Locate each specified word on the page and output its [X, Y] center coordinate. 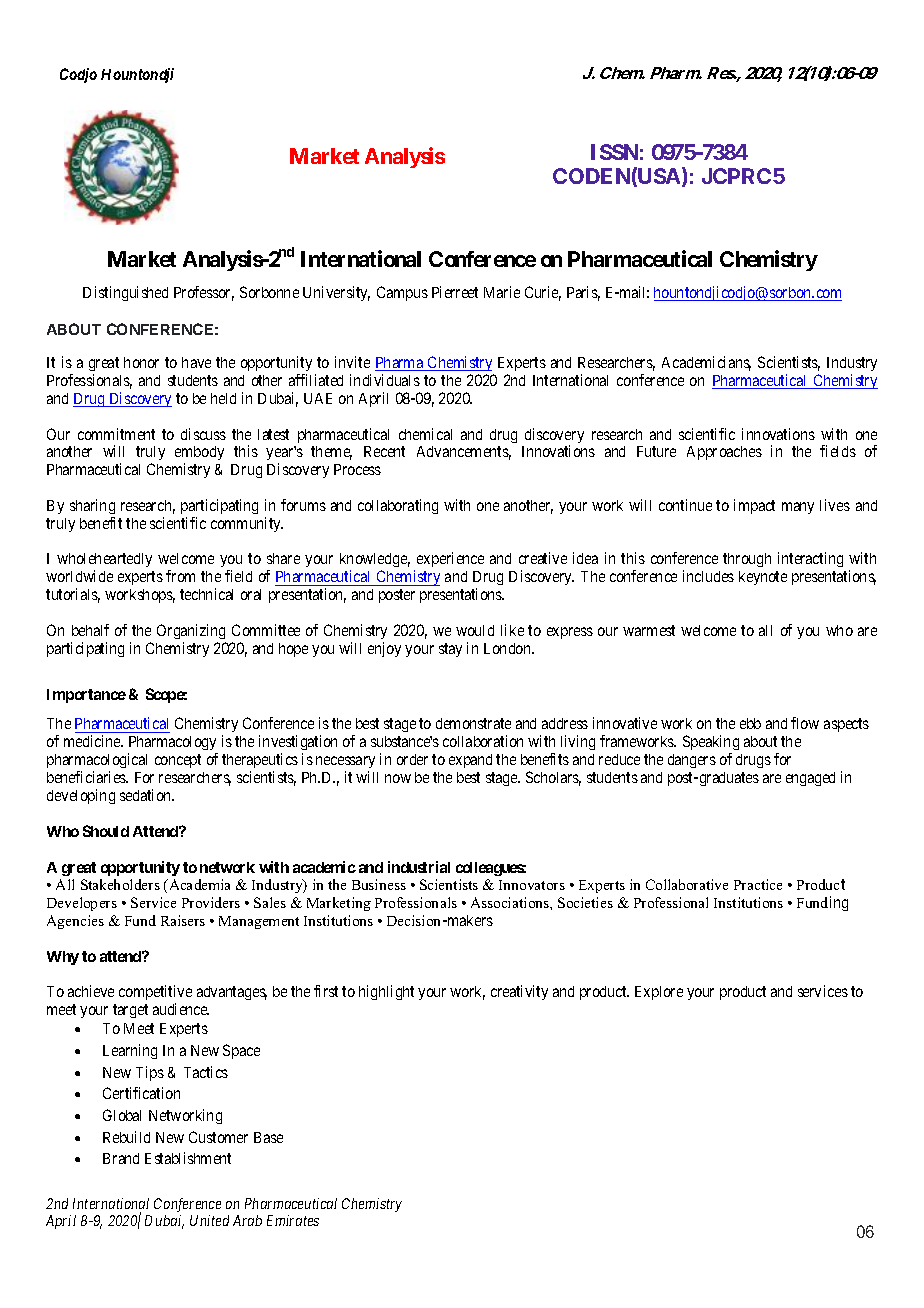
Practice [758, 884]
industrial [419, 867]
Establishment [188, 1158]
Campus [402, 293]
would [475, 630]
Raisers [183, 920]
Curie [543, 293]
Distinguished [125, 293]
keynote [763, 578]
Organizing [191, 631]
